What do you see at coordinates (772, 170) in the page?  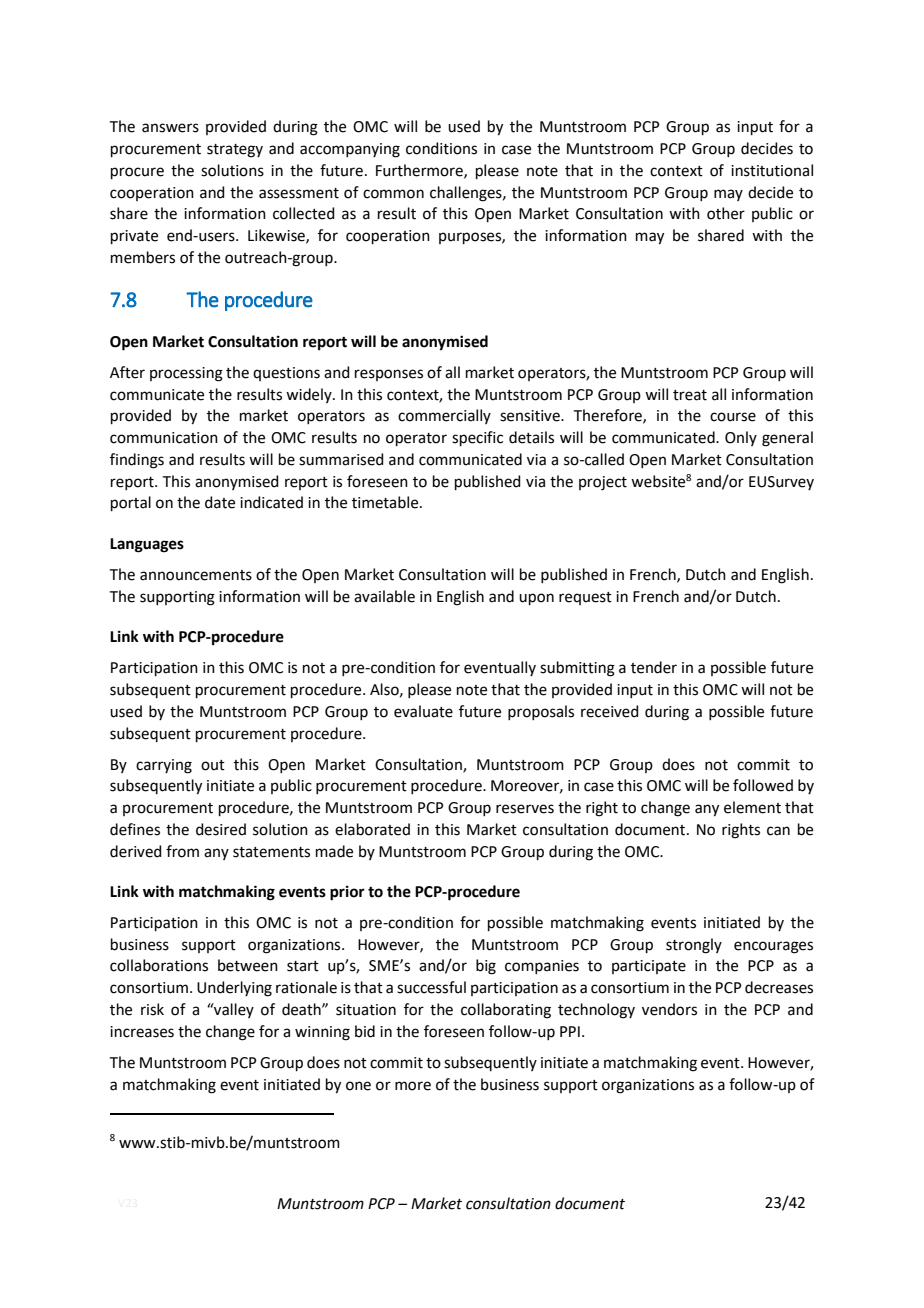 I see `institutional` at bounding box center [772, 170].
